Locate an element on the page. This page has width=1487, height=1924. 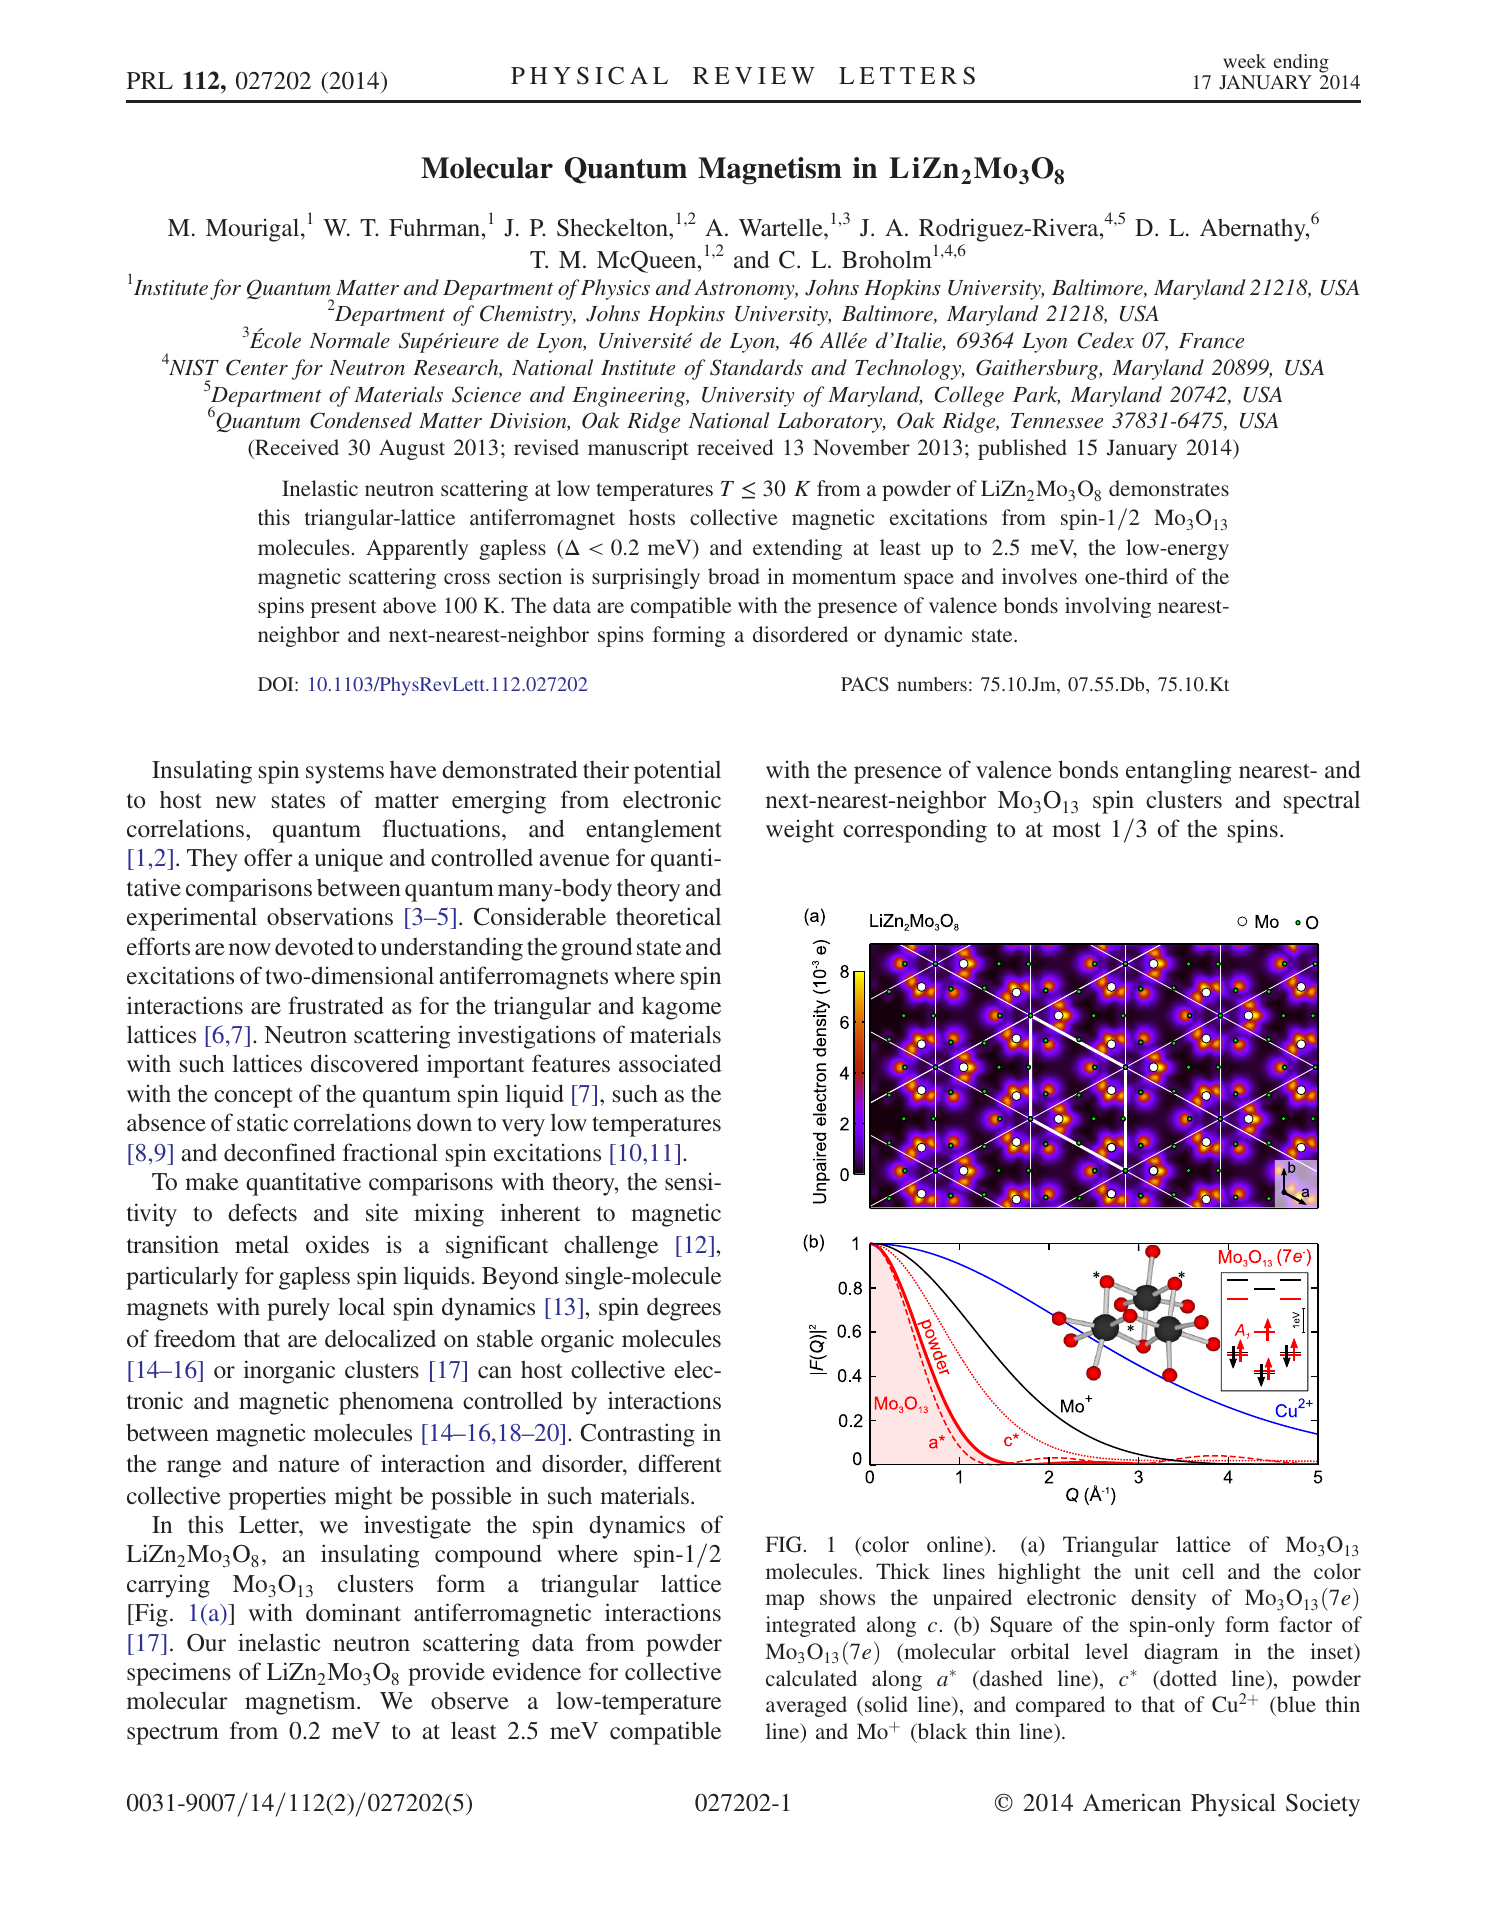
PRL is located at coordinates (150, 80).
